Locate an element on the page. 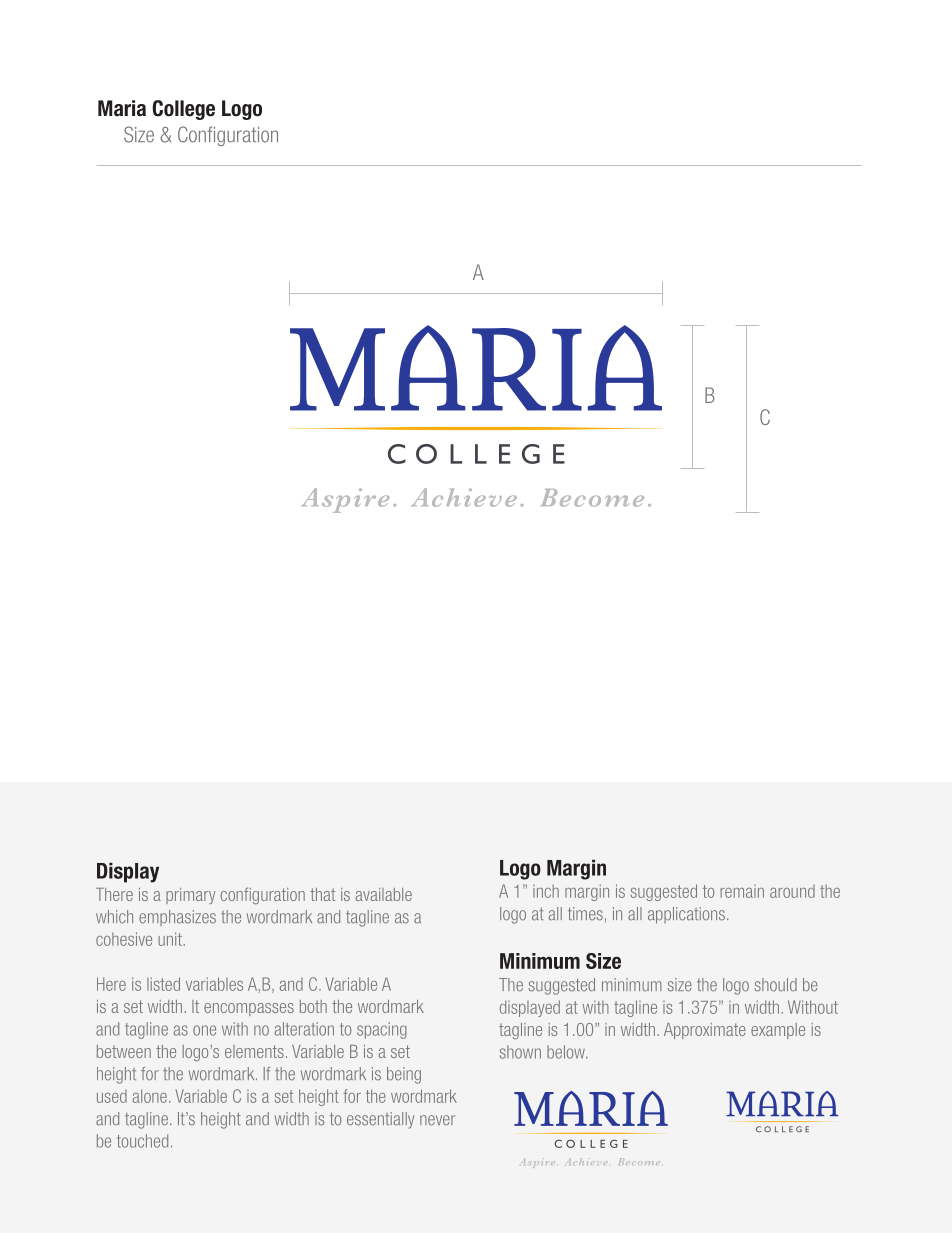  Approximate is located at coordinates (705, 1031).
